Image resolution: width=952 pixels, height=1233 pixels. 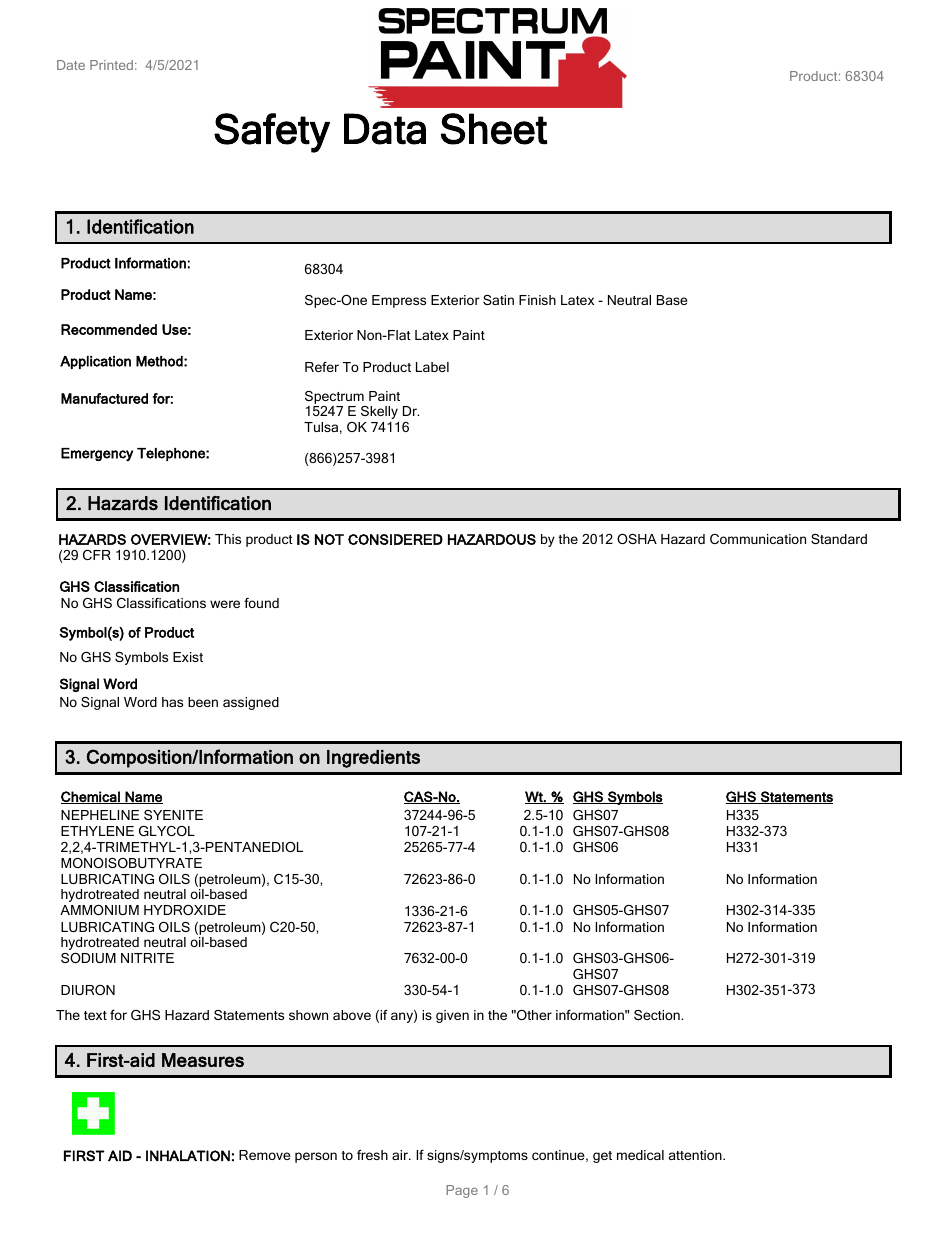 What do you see at coordinates (188, 1156) in the page?
I see `INHALATION` at bounding box center [188, 1156].
